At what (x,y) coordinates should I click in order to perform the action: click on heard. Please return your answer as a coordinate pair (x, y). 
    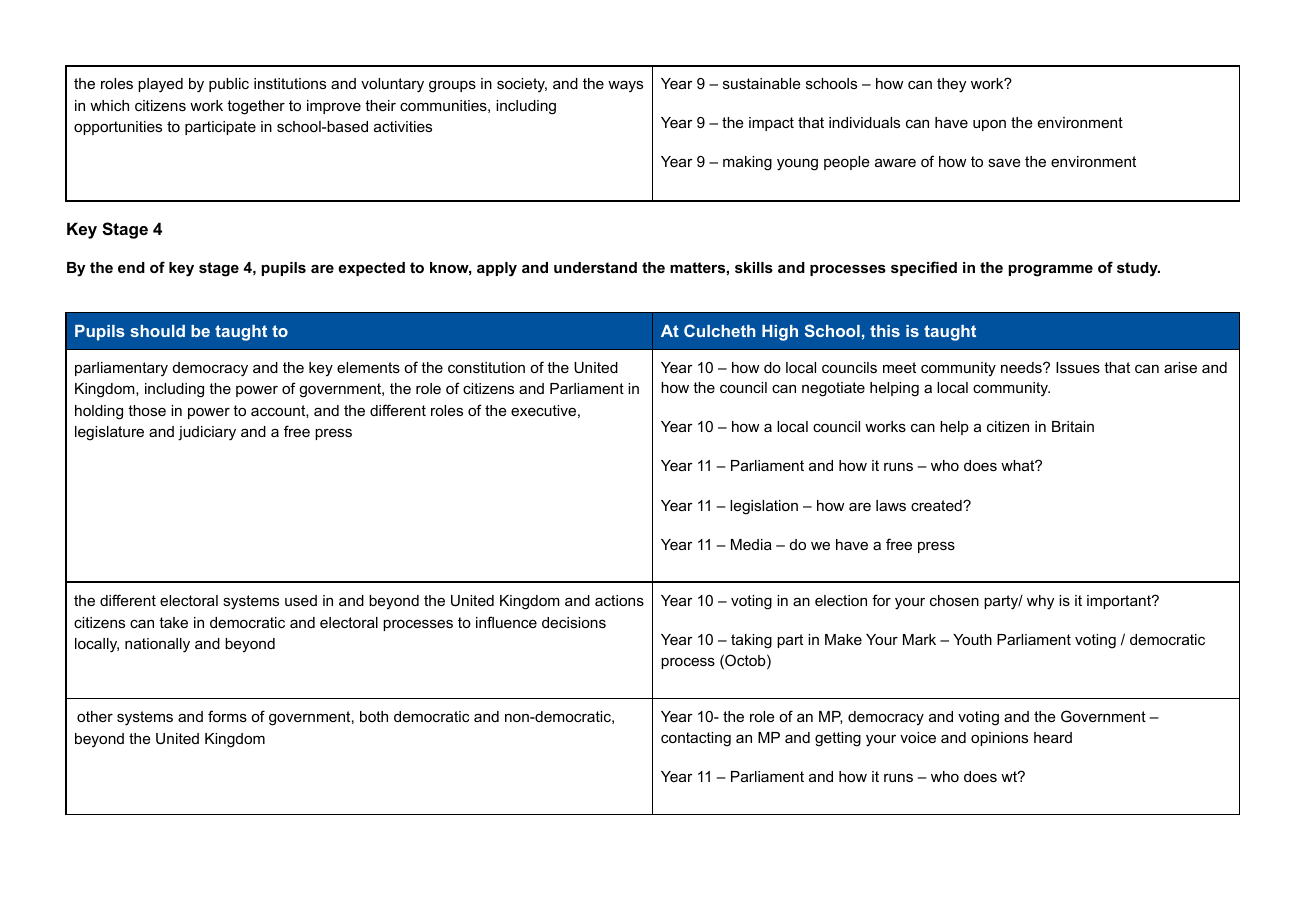
    Looking at the image, I should click on (1053, 737).
